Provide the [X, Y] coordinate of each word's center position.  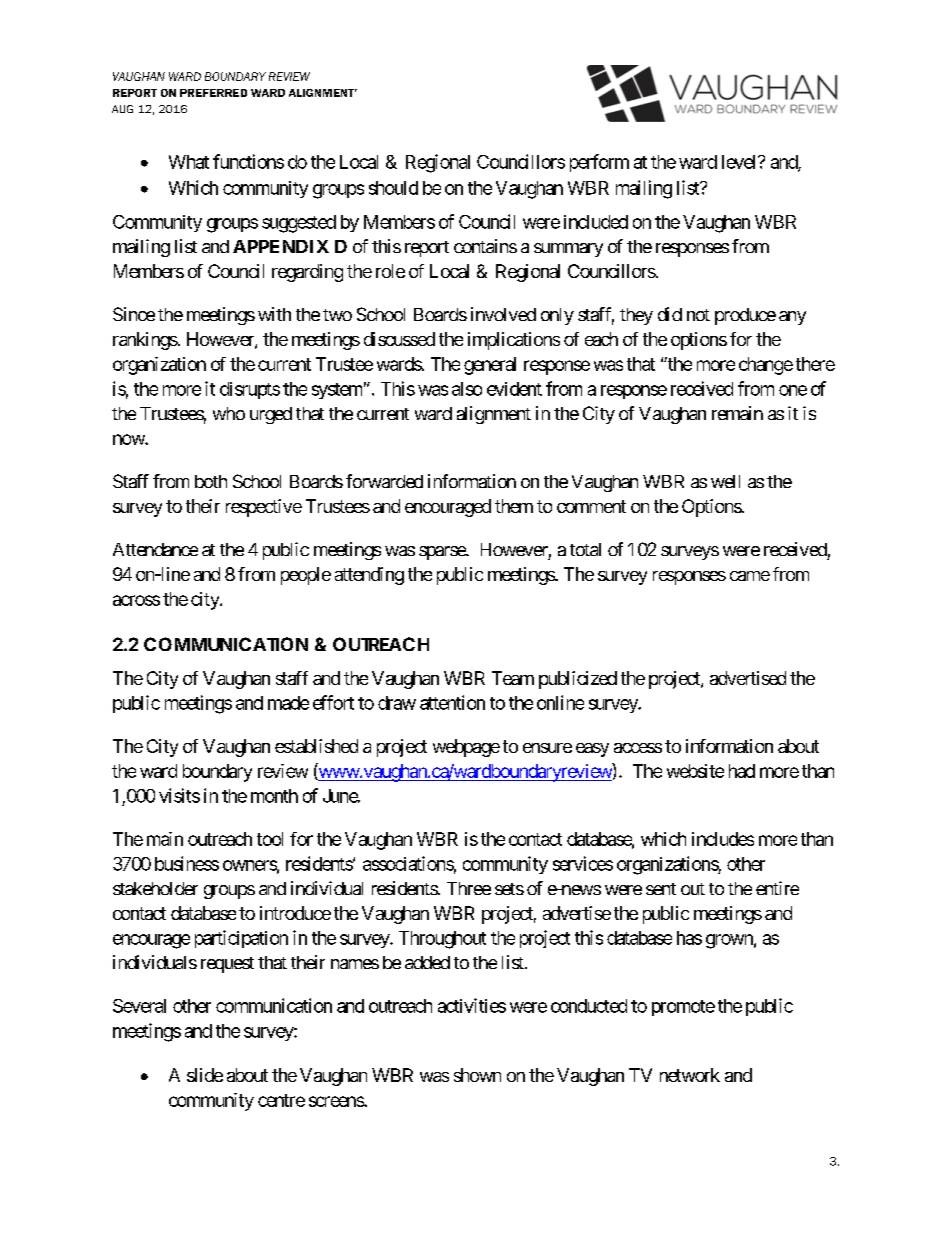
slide [205, 1075]
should [393, 188]
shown [477, 1075]
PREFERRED [213, 93]
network [690, 1075]
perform [599, 163]
